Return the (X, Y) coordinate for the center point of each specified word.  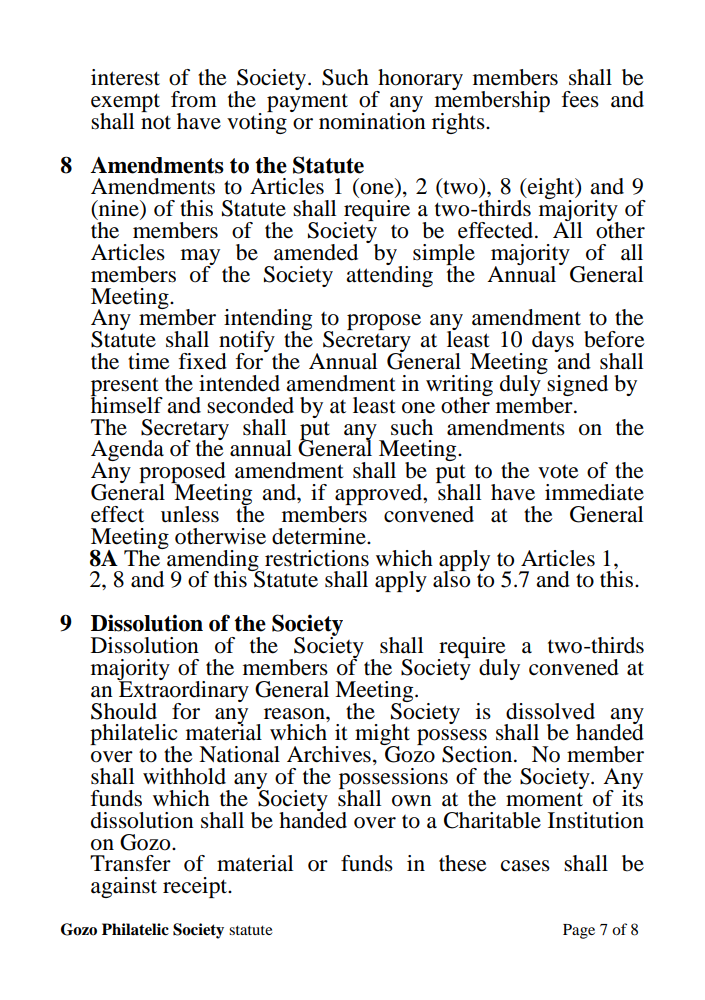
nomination (372, 120)
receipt (196, 887)
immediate (594, 492)
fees (580, 99)
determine (320, 536)
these (463, 863)
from (194, 99)
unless (190, 514)
